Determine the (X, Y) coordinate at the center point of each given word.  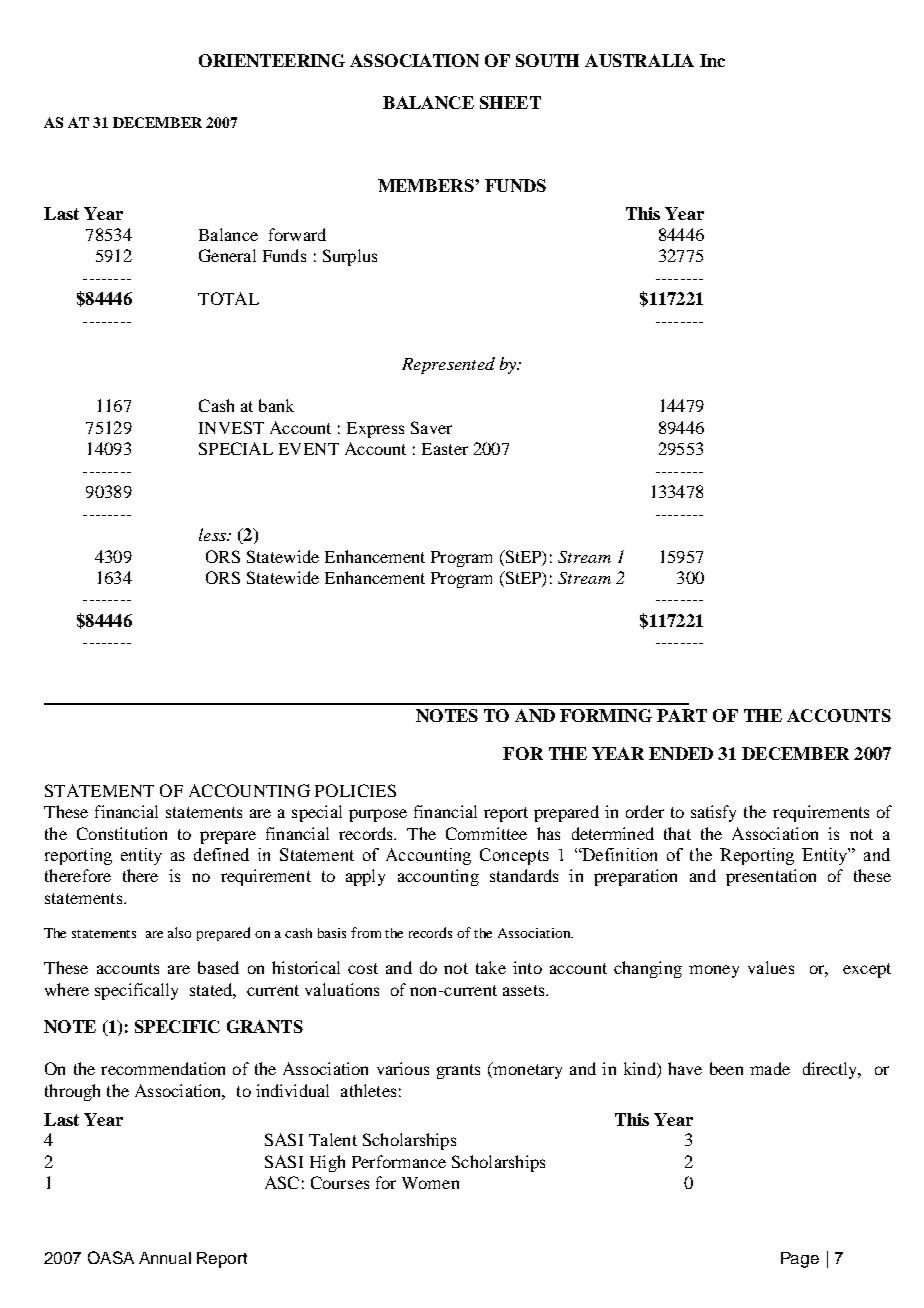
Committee (486, 833)
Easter (445, 449)
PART (682, 715)
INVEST (231, 427)
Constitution (122, 833)
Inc (712, 60)
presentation (771, 877)
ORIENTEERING (272, 60)
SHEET (510, 102)
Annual (165, 1258)
